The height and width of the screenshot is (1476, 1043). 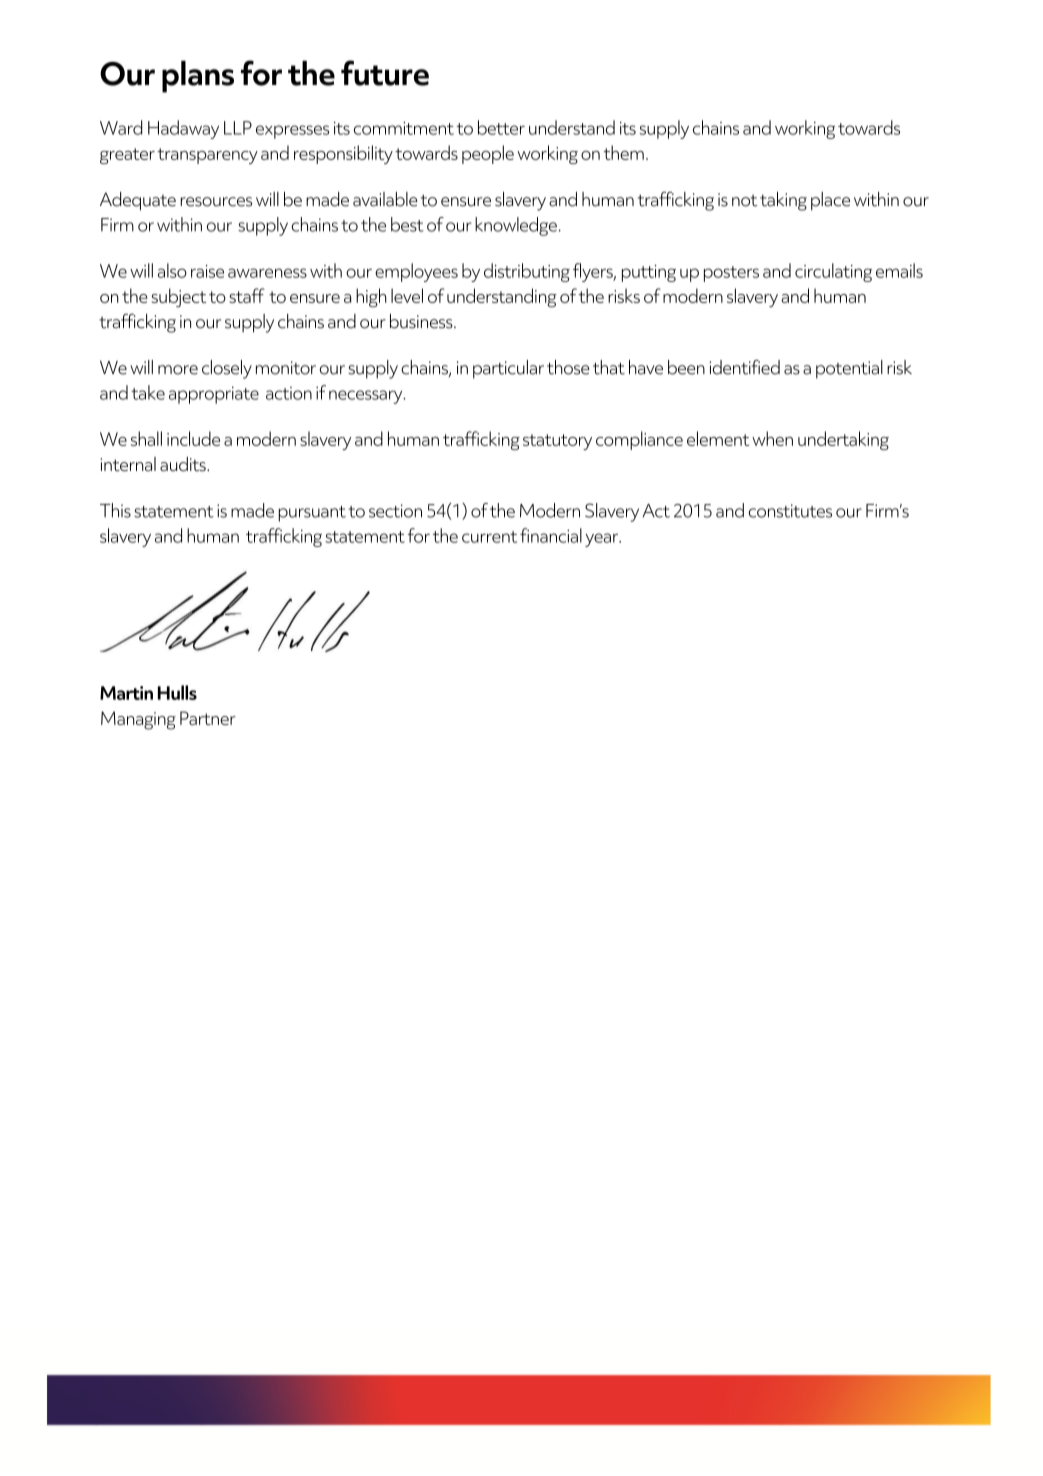 I want to click on constitutes, so click(x=790, y=511).
